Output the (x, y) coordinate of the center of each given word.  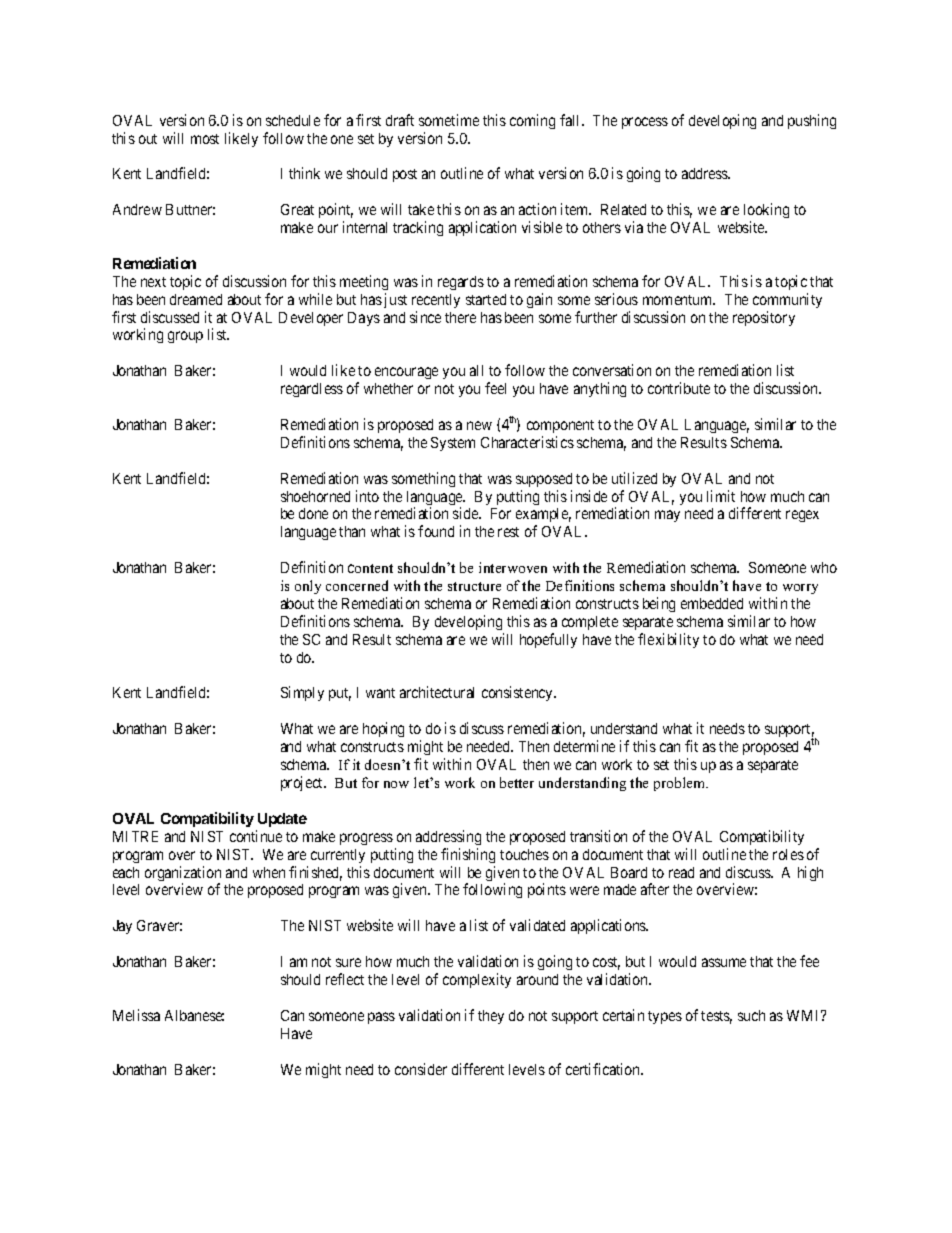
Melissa (136, 1015)
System (453, 444)
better (517, 782)
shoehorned (315, 496)
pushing (812, 121)
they (491, 1017)
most (205, 139)
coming (532, 121)
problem (681, 784)
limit (721, 496)
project (303, 783)
